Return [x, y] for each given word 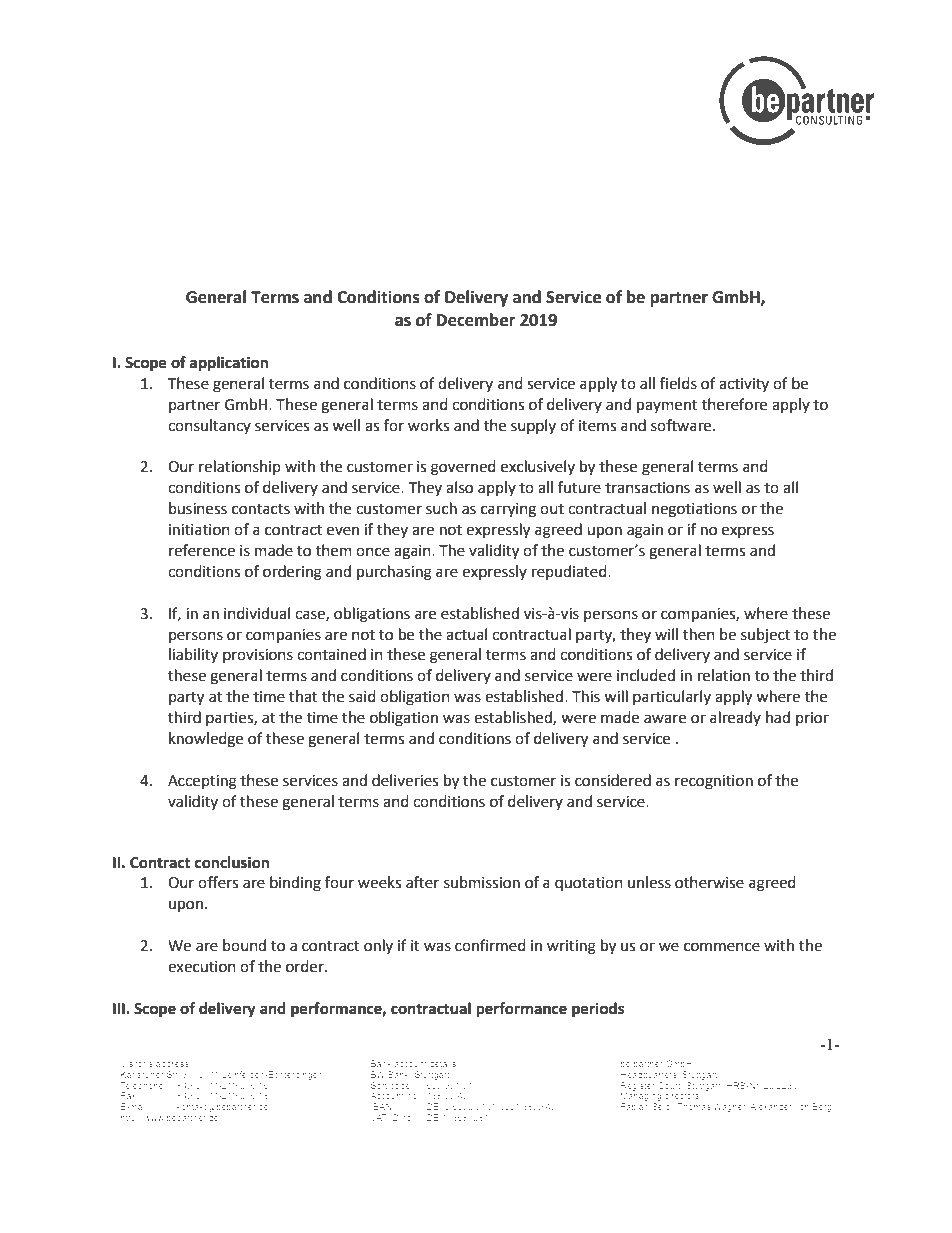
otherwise [709, 882]
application [229, 364]
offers [218, 882]
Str [173, 1074]
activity [744, 385]
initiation [199, 530]
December [476, 320]
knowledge [206, 740]
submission [482, 882]
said [362, 696]
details [444, 1063]
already [735, 718]
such [441, 508]
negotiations [694, 510]
